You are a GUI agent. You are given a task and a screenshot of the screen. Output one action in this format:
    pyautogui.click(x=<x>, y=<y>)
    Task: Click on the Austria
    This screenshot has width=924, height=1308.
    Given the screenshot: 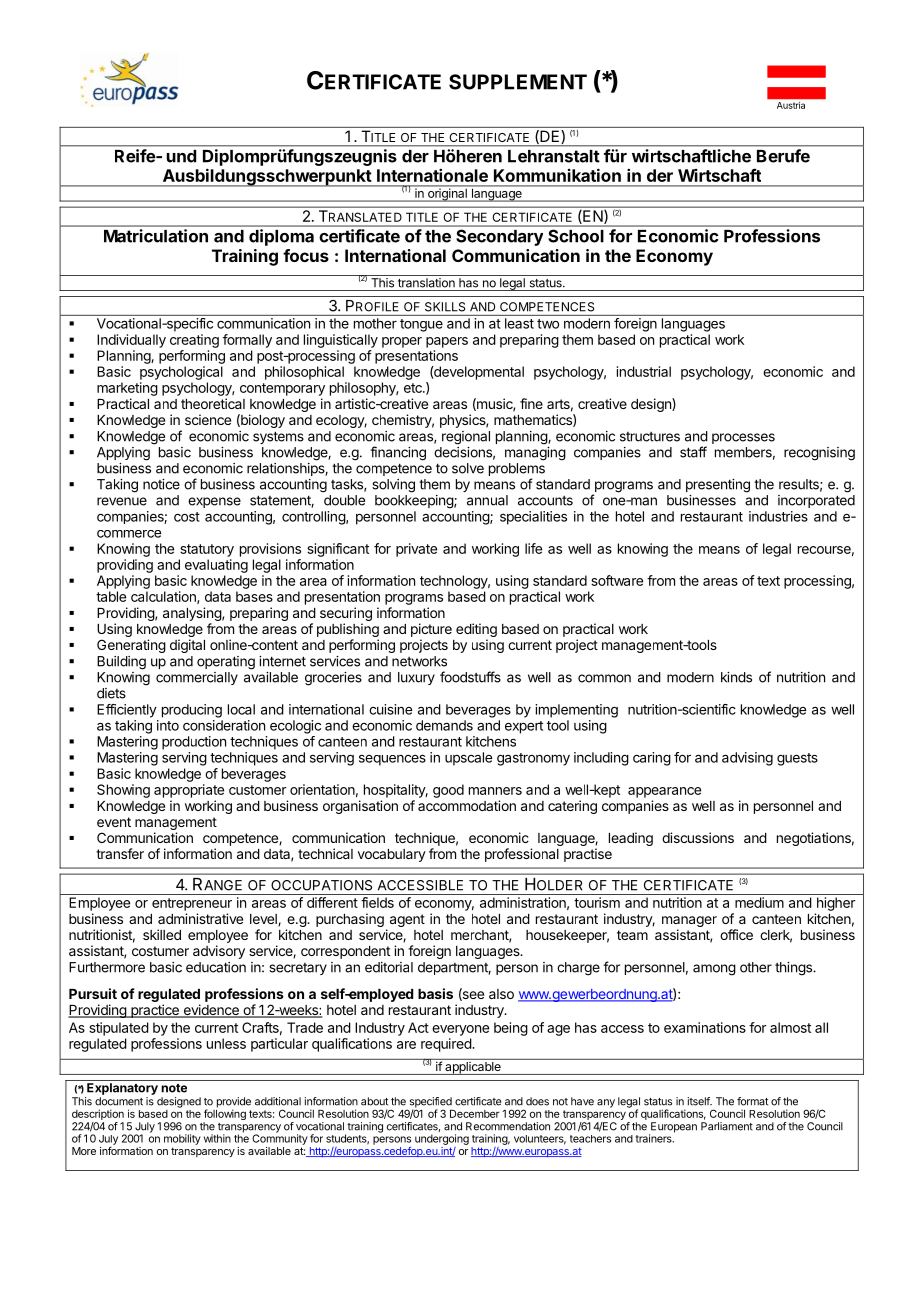 What is the action you would take?
    pyautogui.click(x=791, y=105)
